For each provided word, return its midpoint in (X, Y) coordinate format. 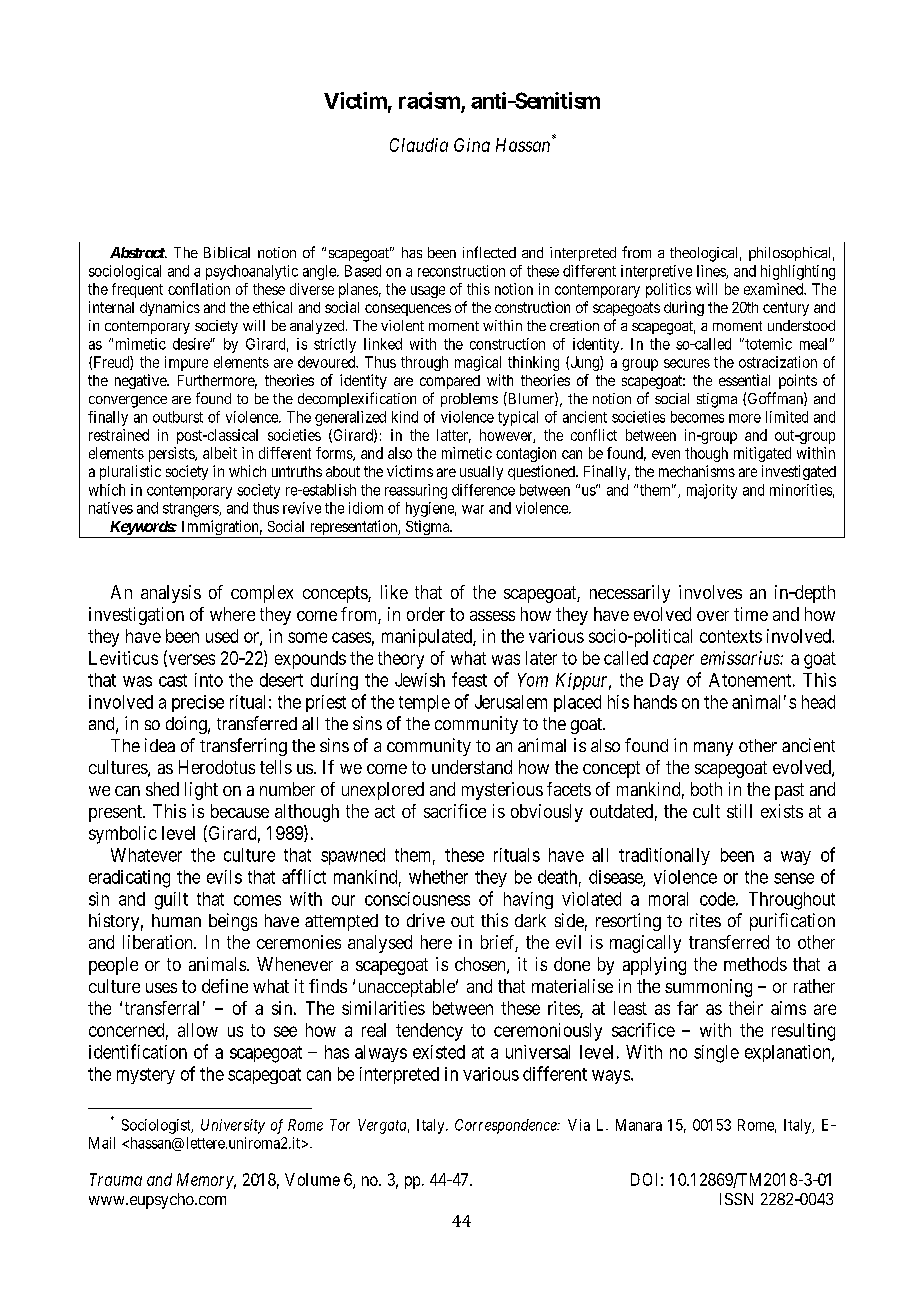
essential (744, 380)
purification (792, 922)
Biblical (227, 252)
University (233, 1126)
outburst (178, 417)
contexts (731, 636)
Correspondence (507, 1126)
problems (469, 400)
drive (426, 920)
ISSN (736, 1199)
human (176, 920)
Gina (472, 145)
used (222, 636)
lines (712, 272)
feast (469, 679)
